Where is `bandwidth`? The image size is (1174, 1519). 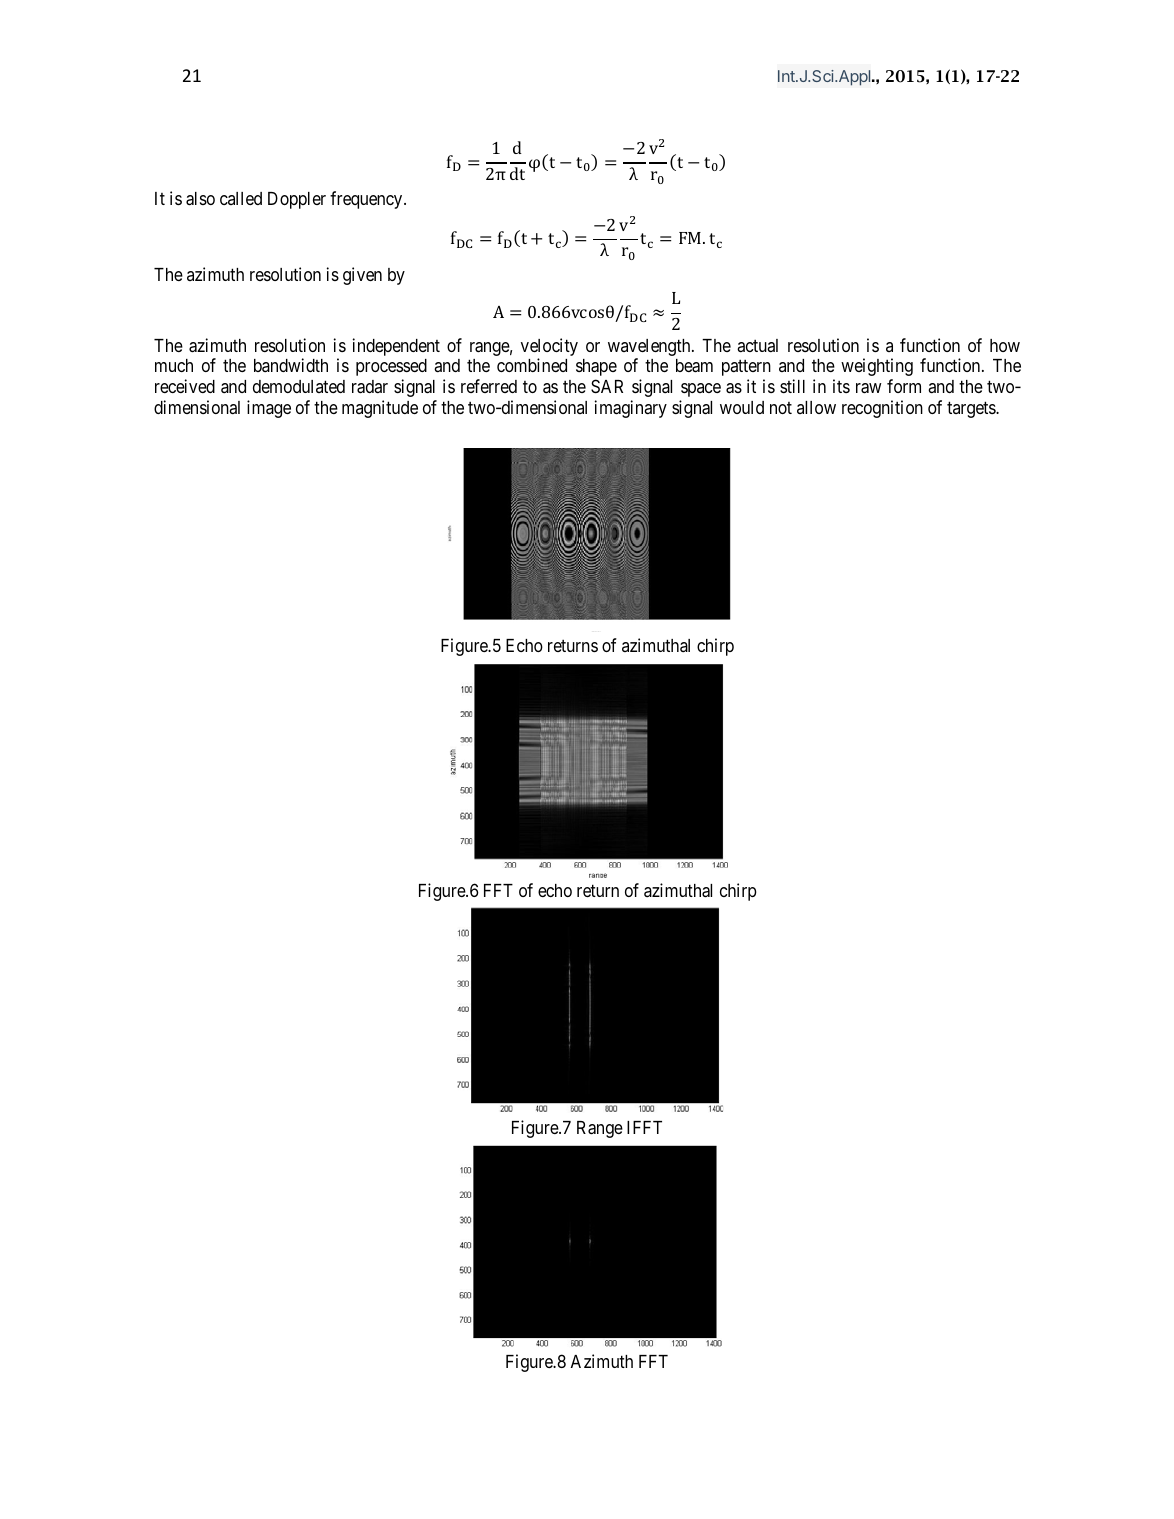
bandwidth is located at coordinates (291, 365).
